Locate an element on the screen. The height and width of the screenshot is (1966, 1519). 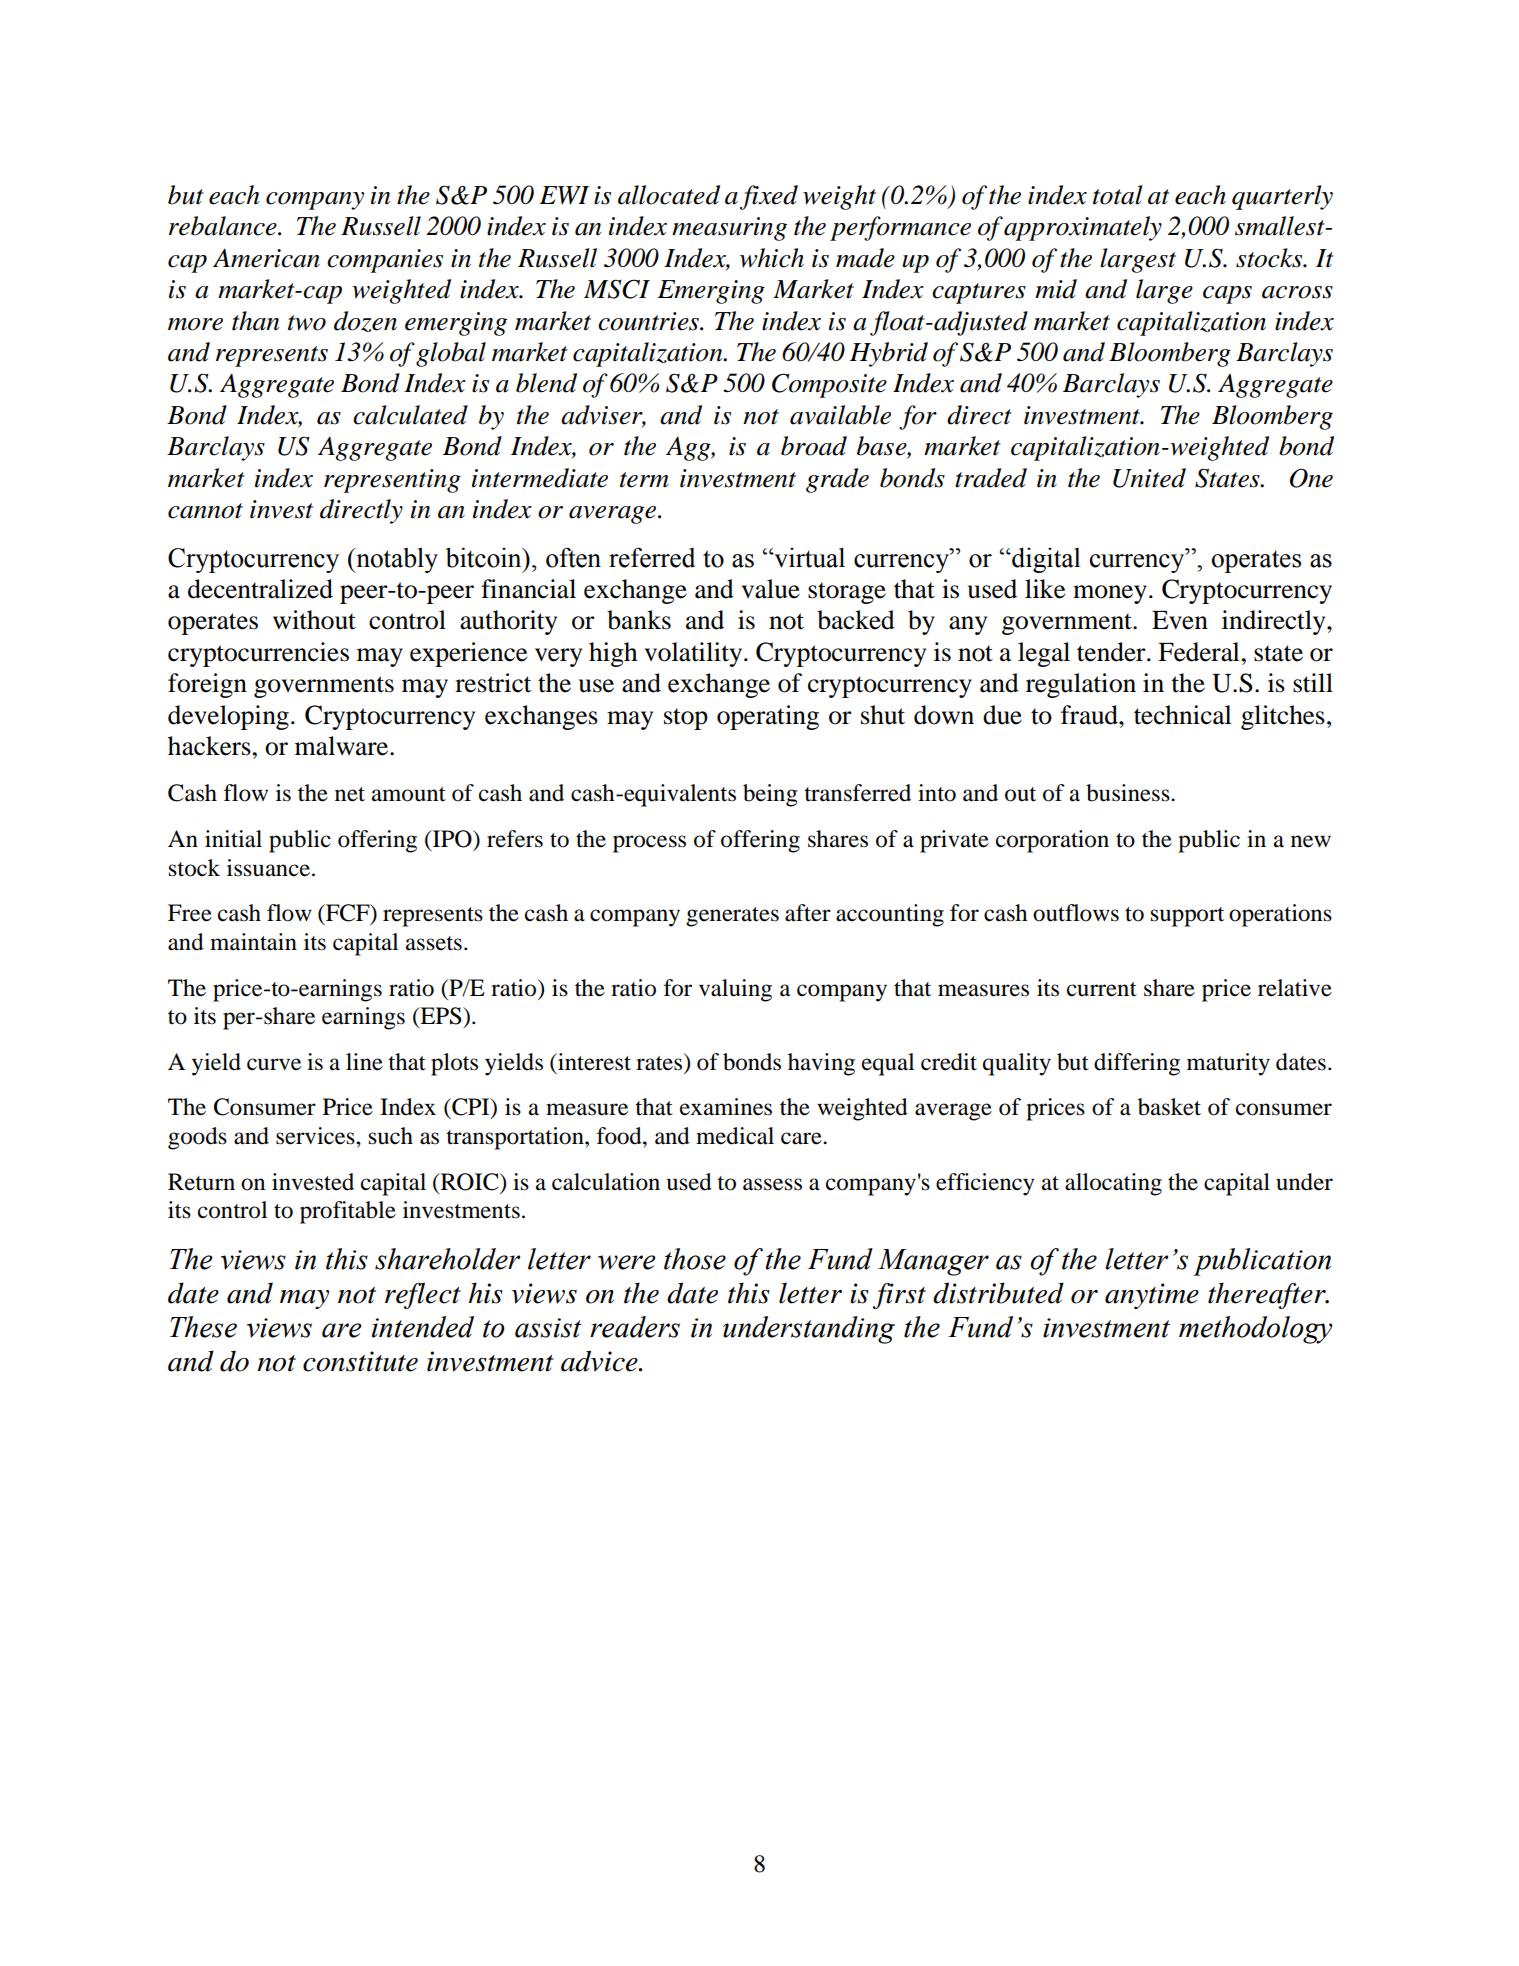
net is located at coordinates (350, 794).
